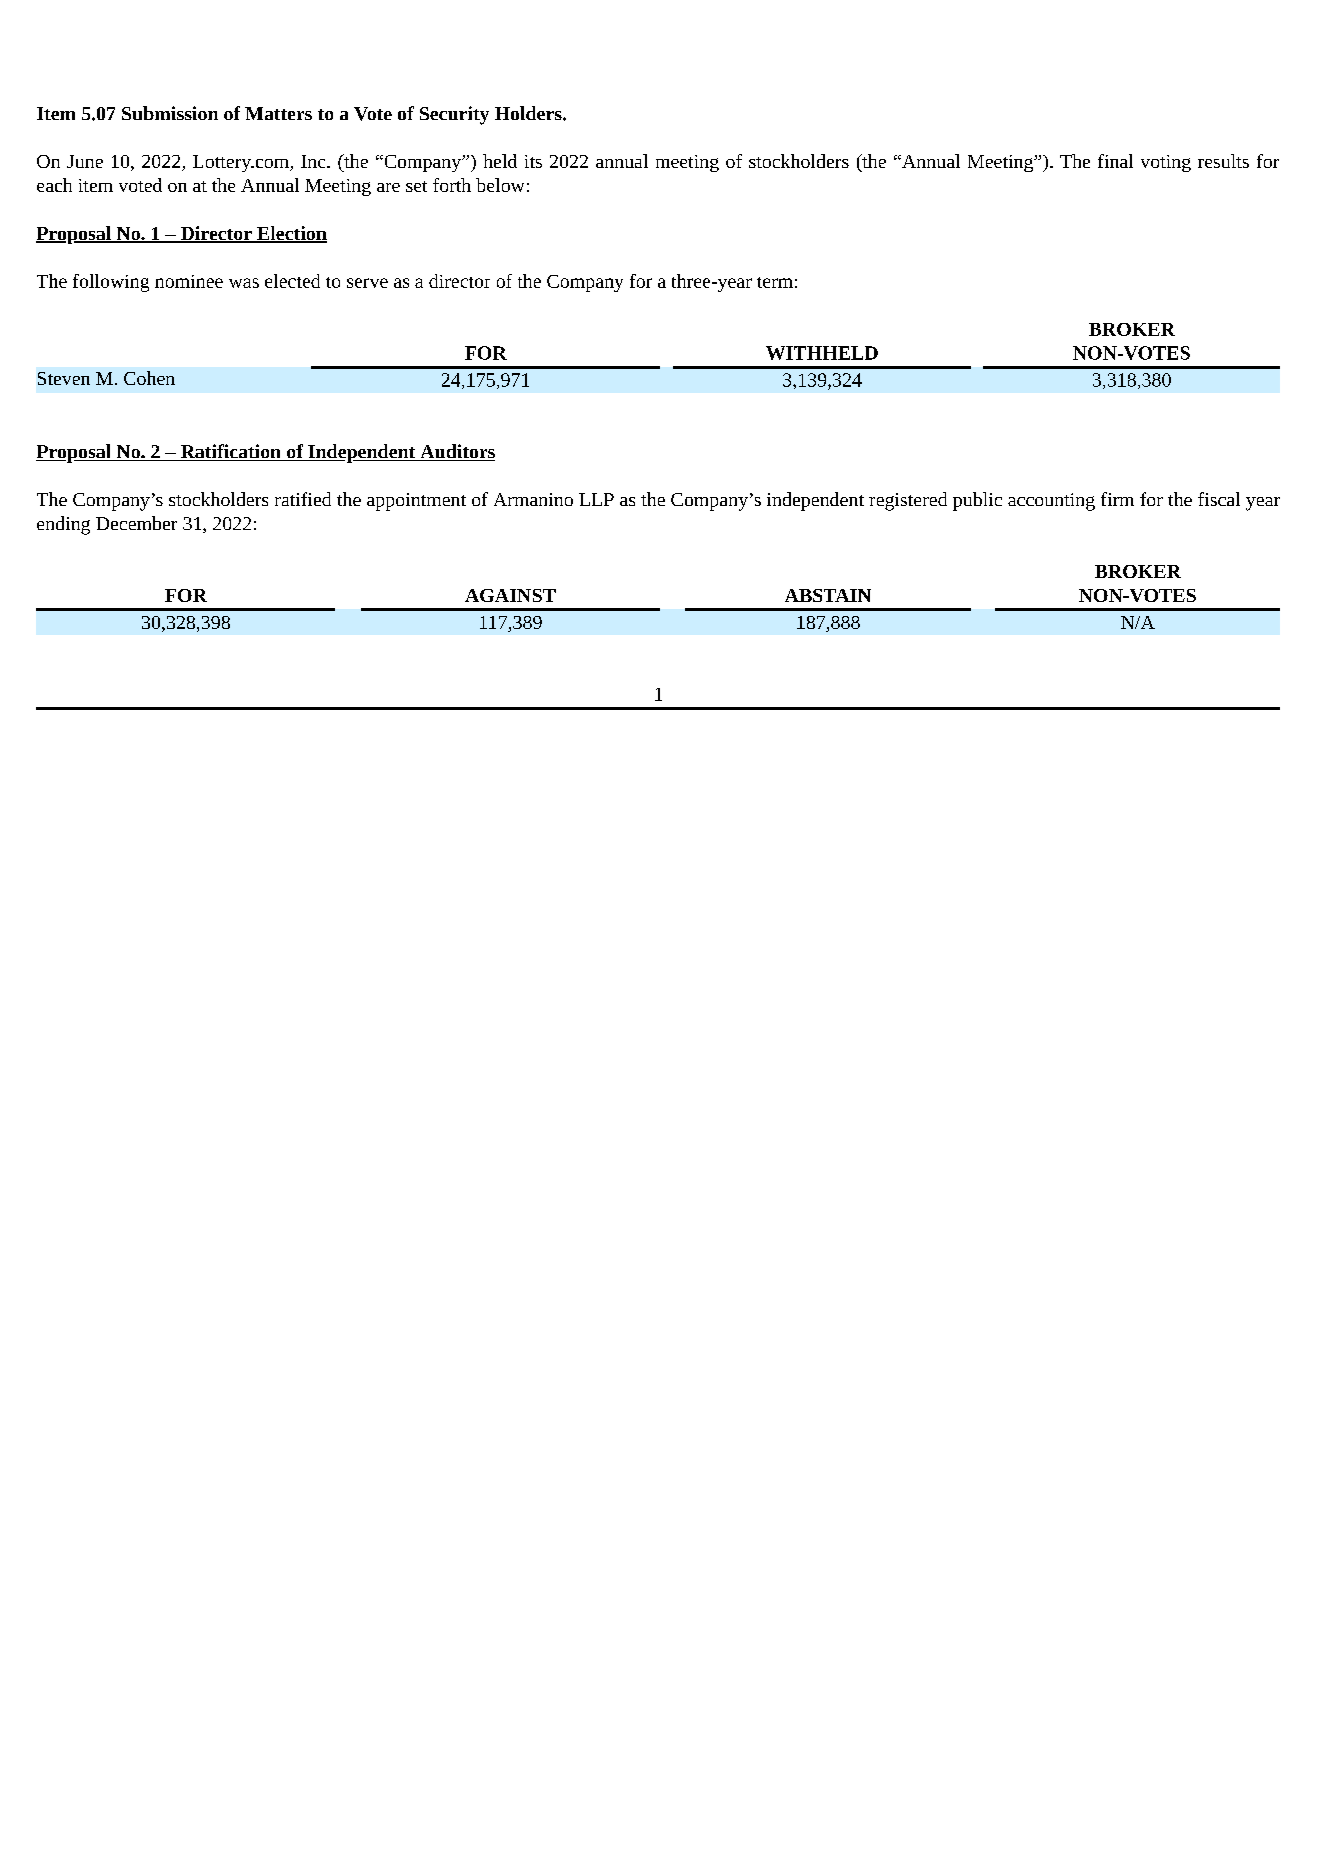 This screenshot has height=1866, width=1318. I want to click on nominee, so click(189, 281).
